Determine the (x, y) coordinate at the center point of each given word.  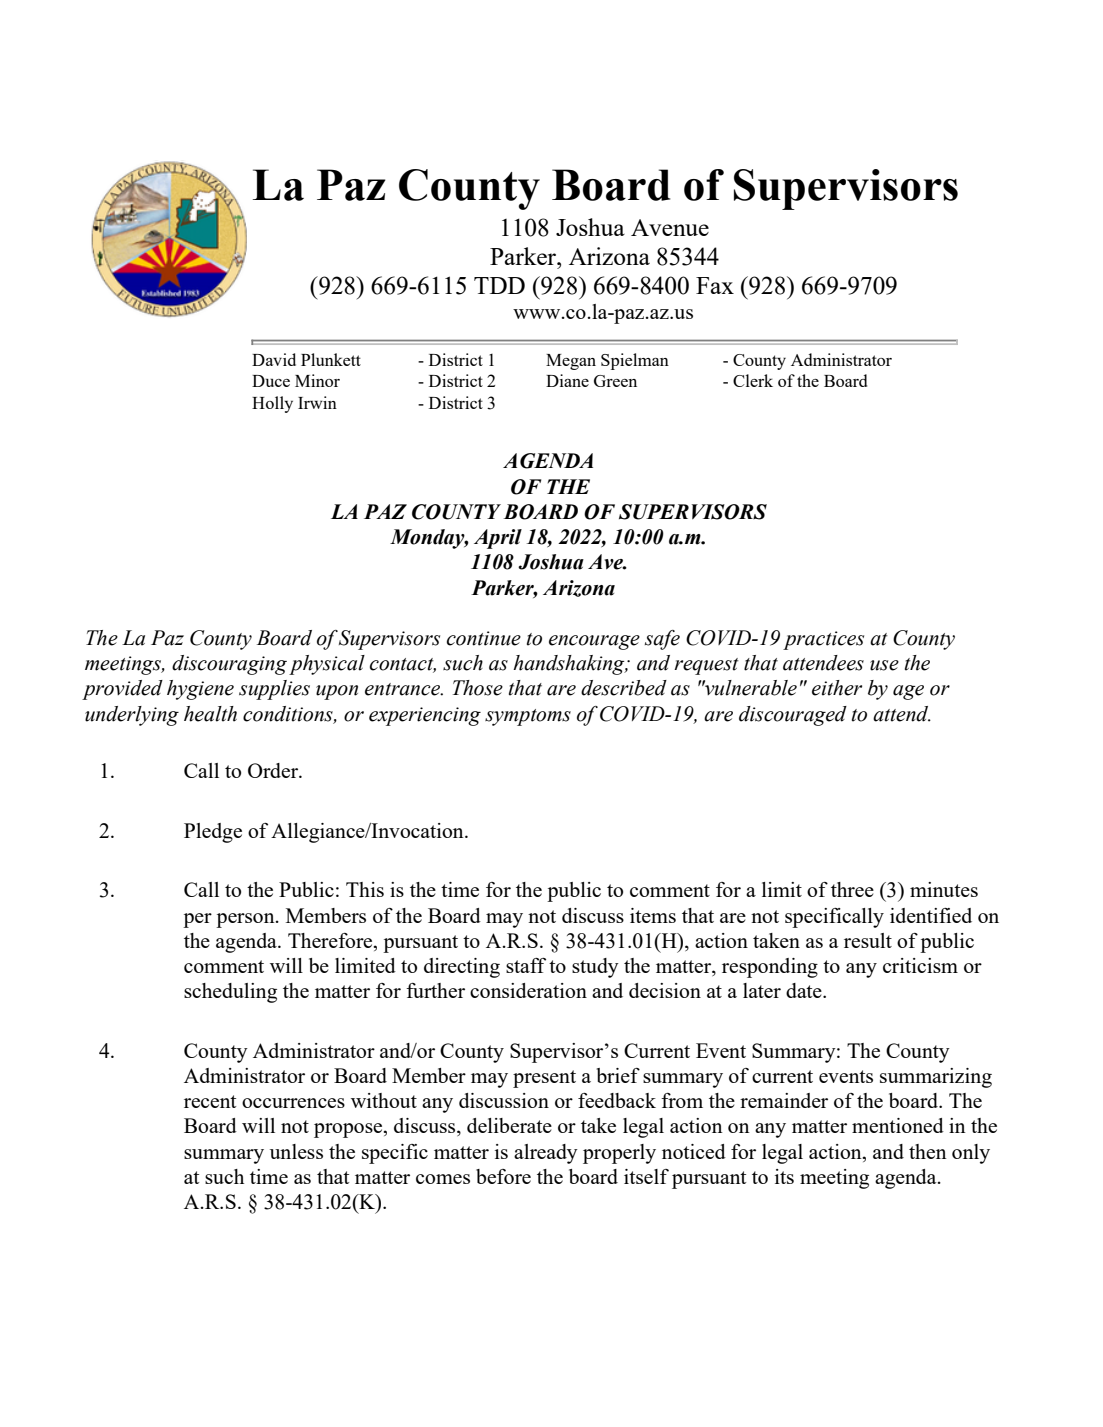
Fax (715, 285)
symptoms (528, 717)
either (837, 688)
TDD (499, 285)
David (274, 359)
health (210, 714)
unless (296, 1151)
